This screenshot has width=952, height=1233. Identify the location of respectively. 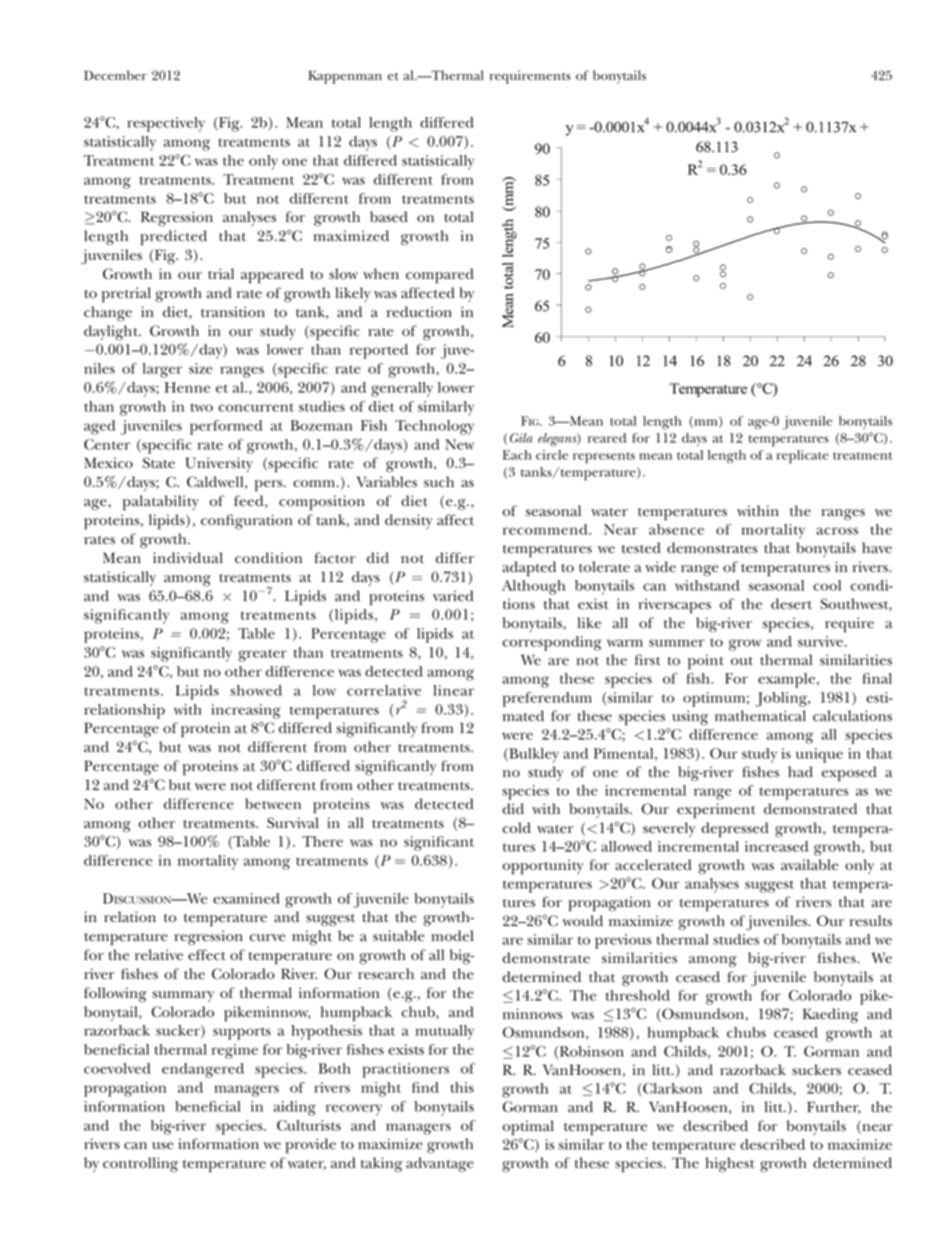
(166, 124).
